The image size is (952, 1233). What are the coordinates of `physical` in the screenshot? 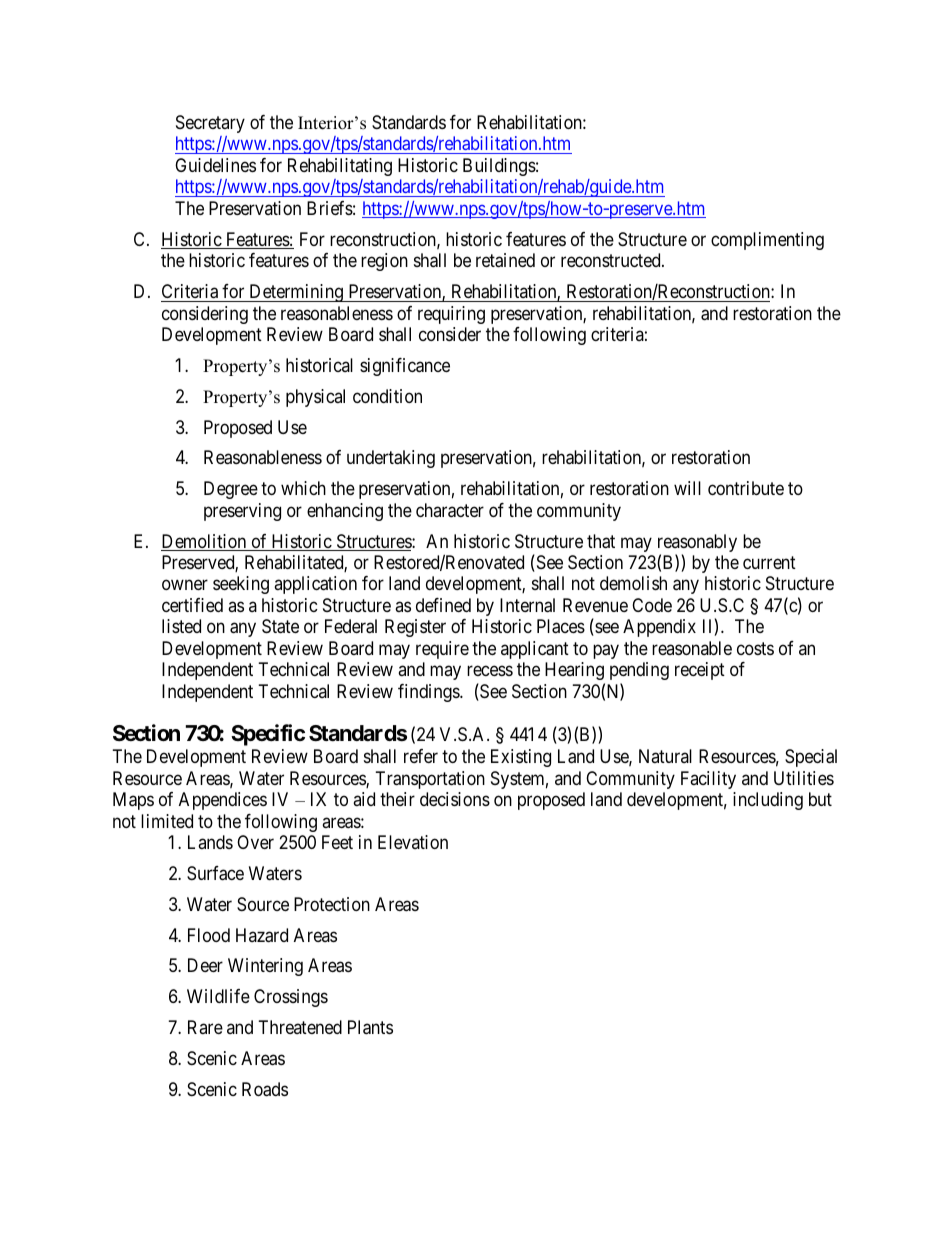 It's located at (315, 398).
